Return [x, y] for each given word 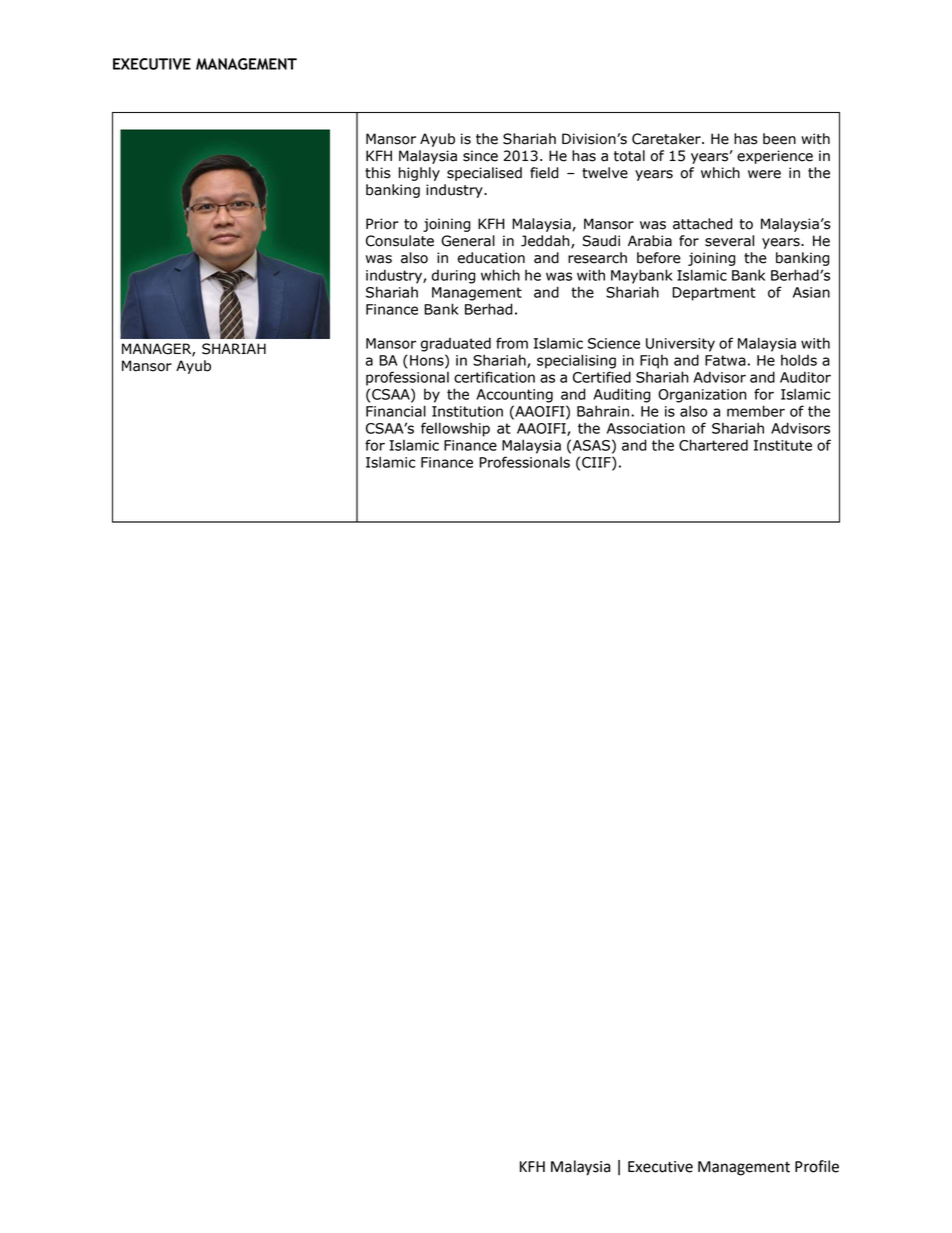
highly [419, 174]
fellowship [455, 429]
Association [646, 428]
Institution [467, 411]
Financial [396, 411]
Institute [783, 445]
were [764, 174]
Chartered [713, 445]
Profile [817, 1166]
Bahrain [603, 411]
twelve [605, 173]
